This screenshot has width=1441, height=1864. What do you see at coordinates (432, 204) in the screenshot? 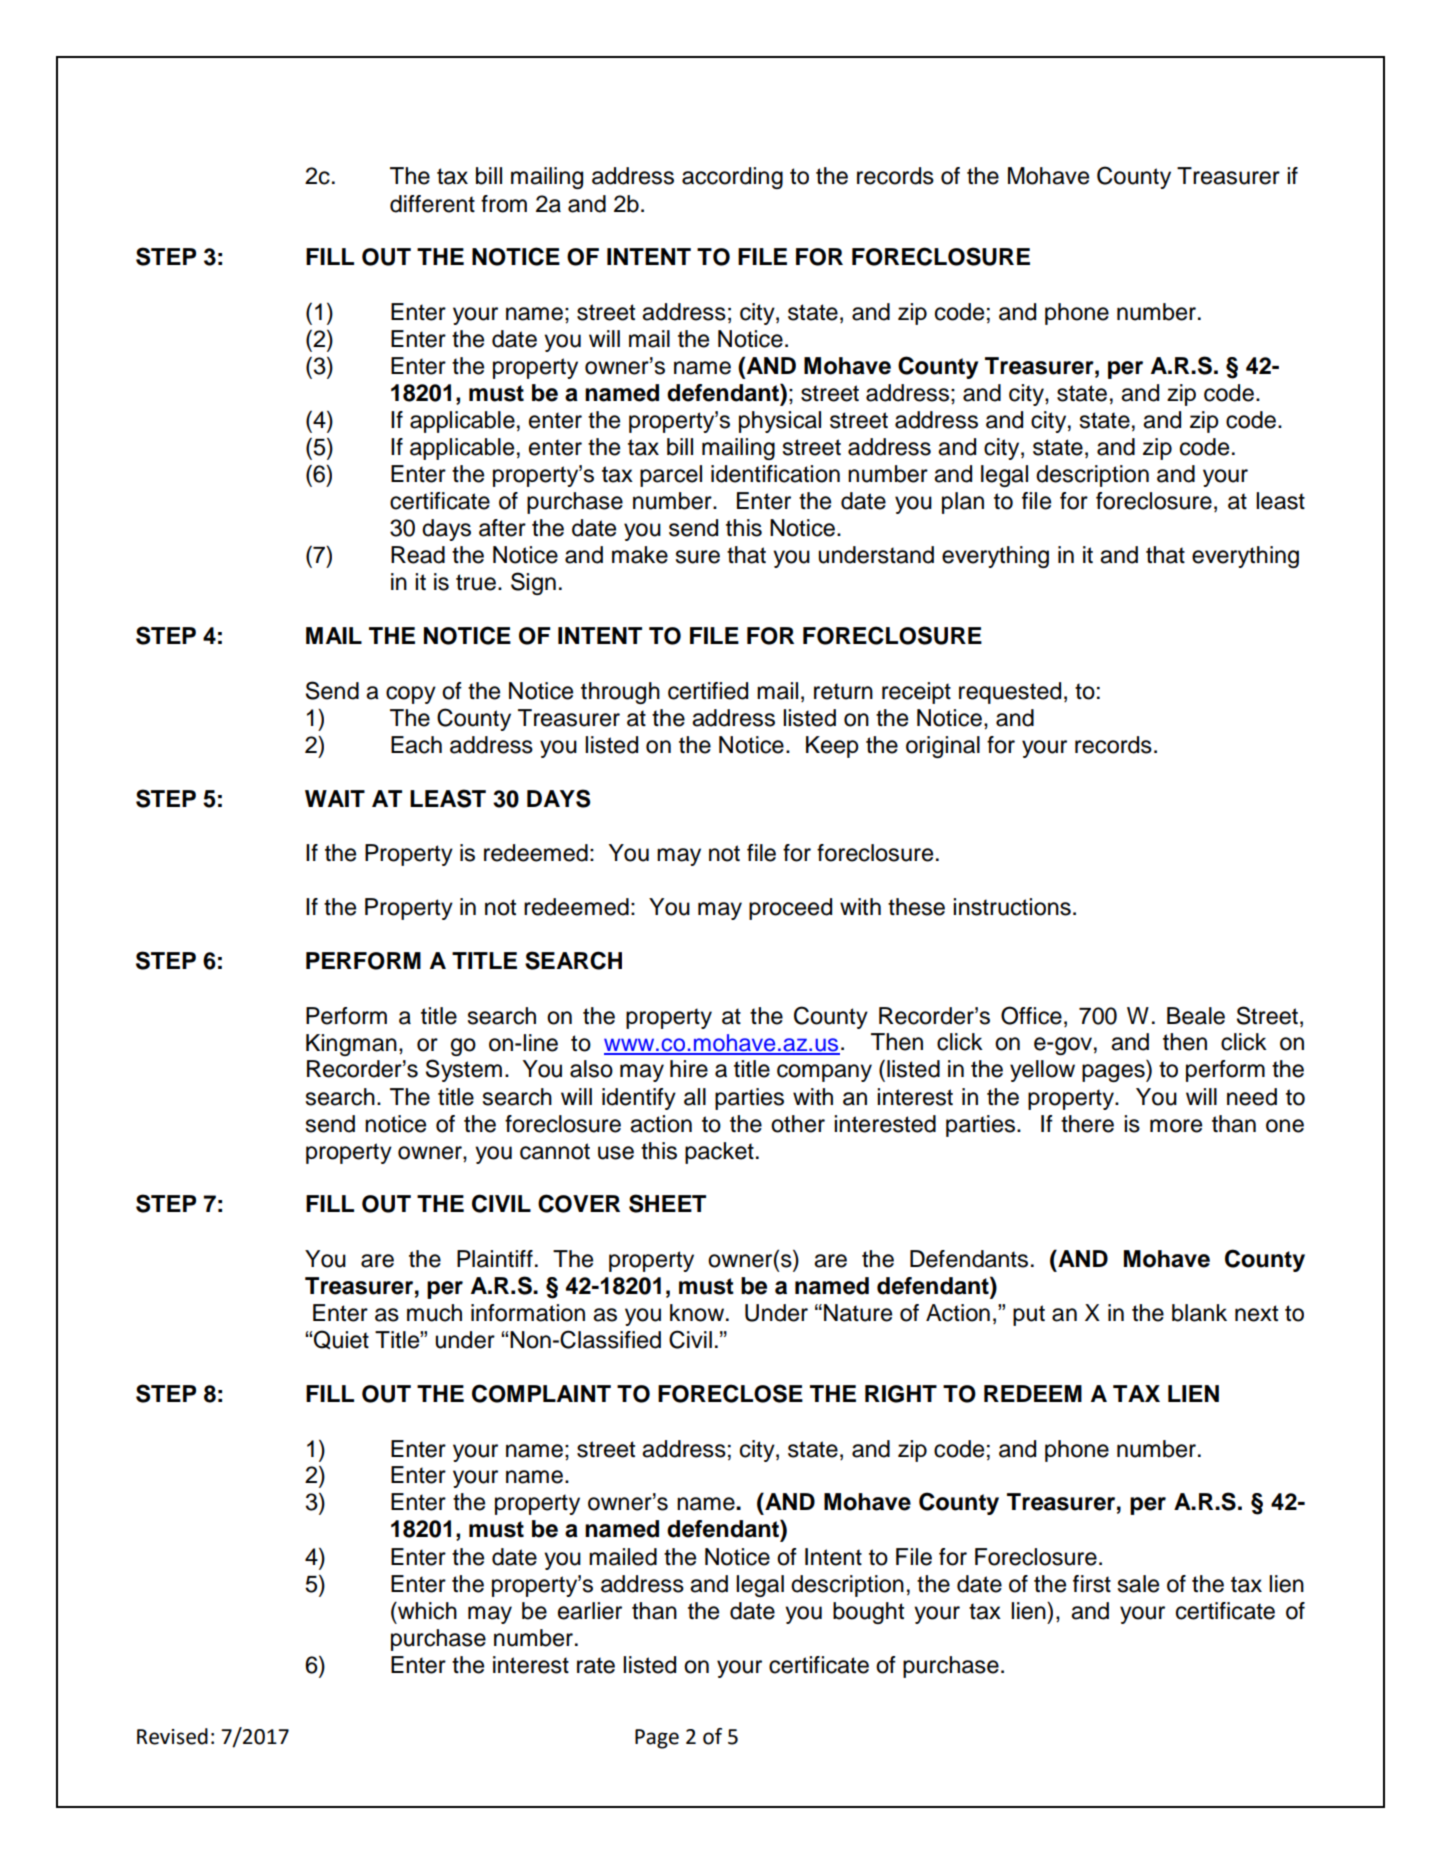
I see `different` at bounding box center [432, 204].
